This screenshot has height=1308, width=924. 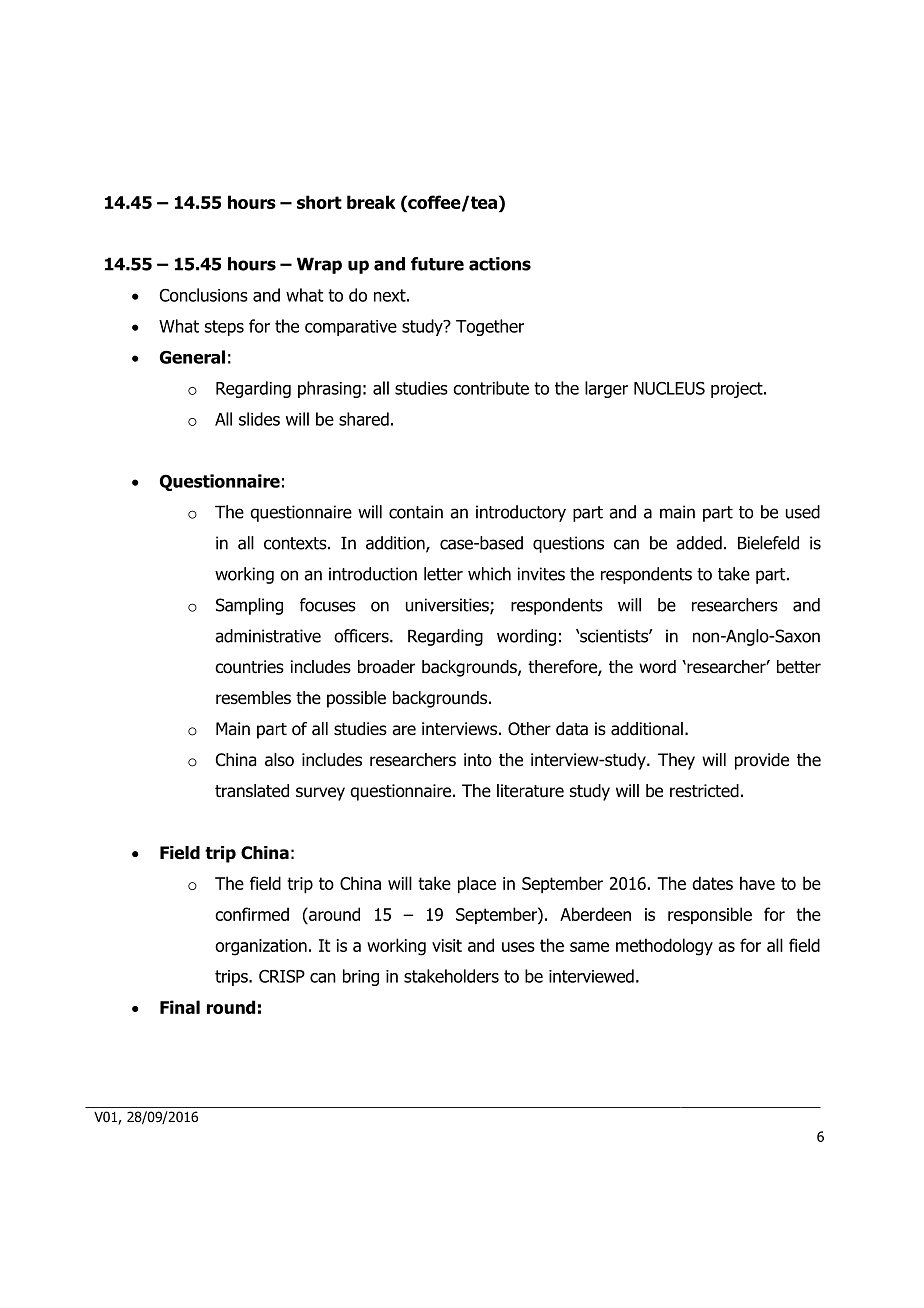 What do you see at coordinates (529, 729) in the screenshot?
I see `Other` at bounding box center [529, 729].
